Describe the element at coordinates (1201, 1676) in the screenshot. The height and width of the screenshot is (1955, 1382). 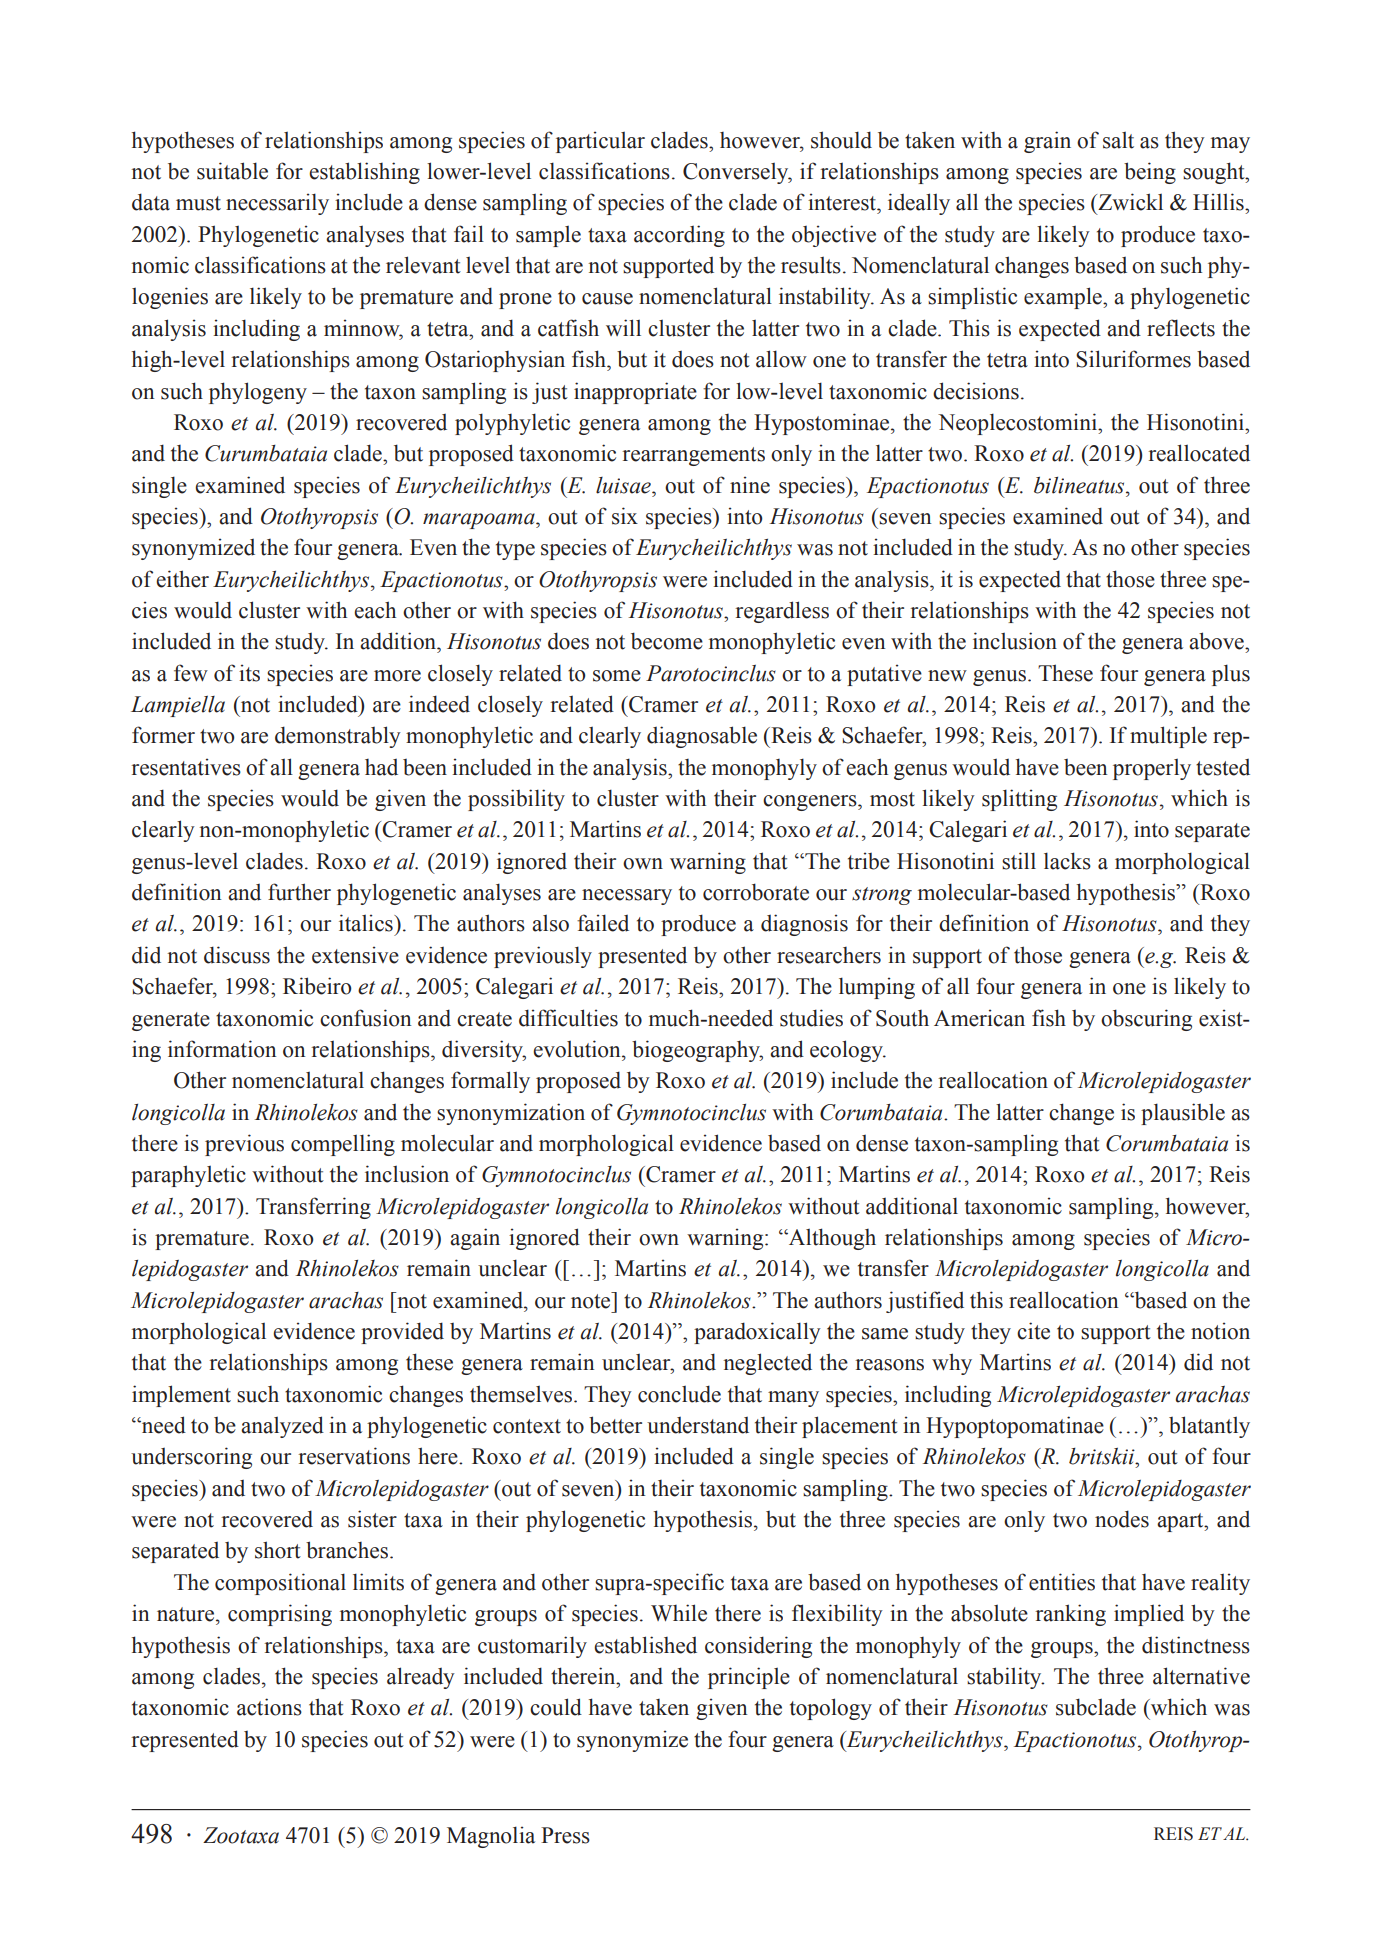
I see `alternative` at that location.
